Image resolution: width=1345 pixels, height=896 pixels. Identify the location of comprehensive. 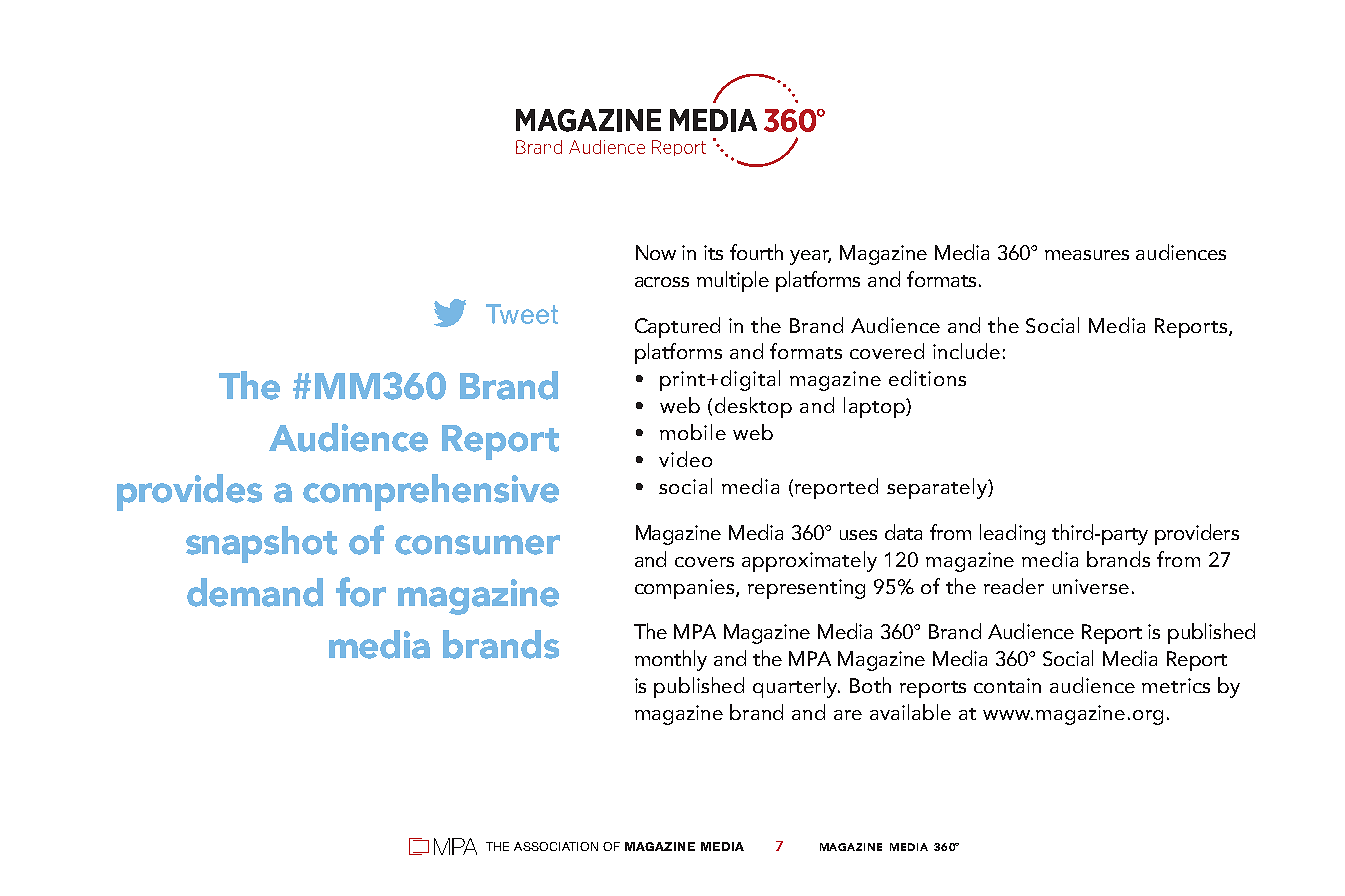
(431, 492).
